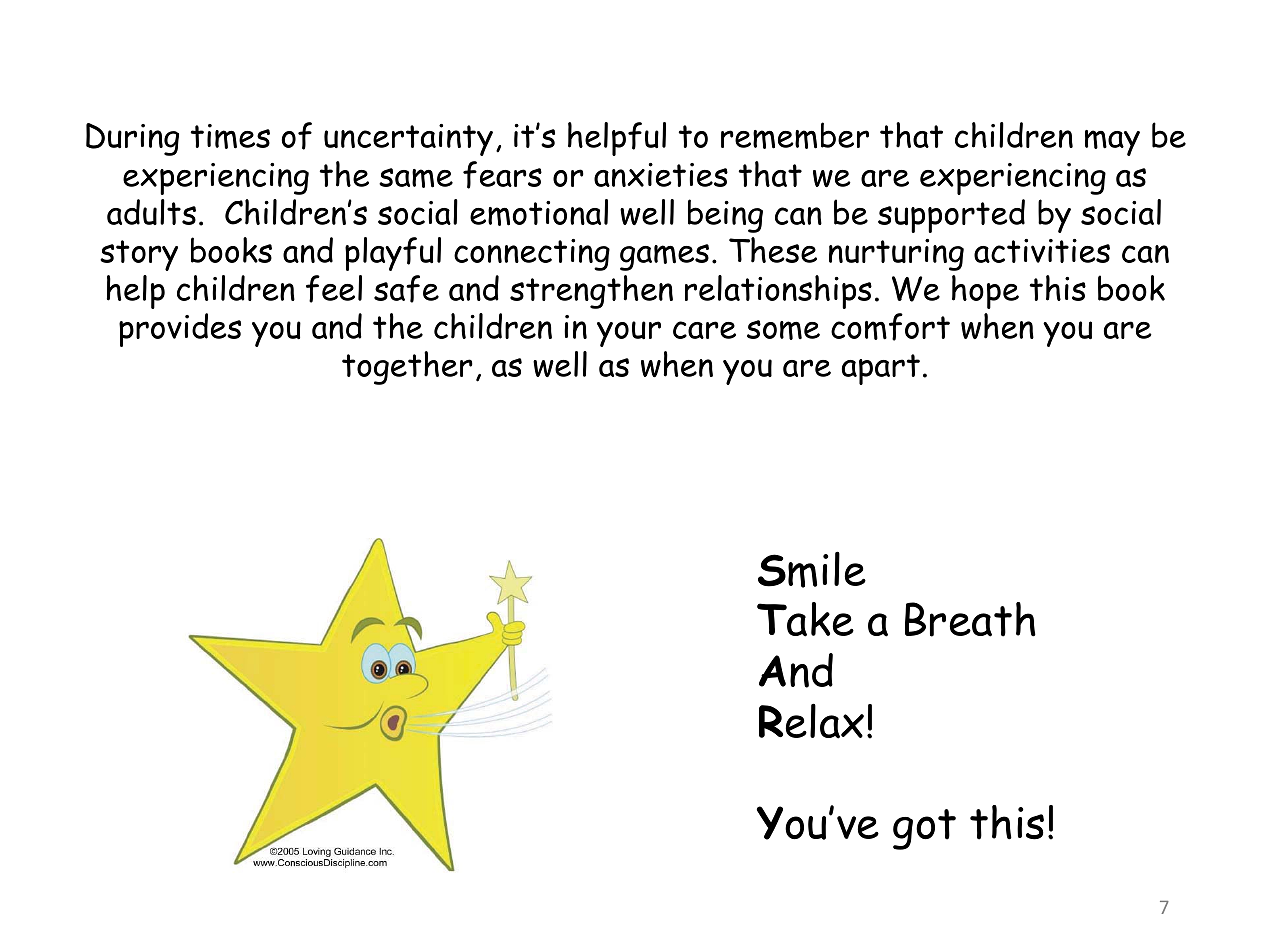  Describe the element at coordinates (881, 369) in the screenshot. I see `apart` at that location.
